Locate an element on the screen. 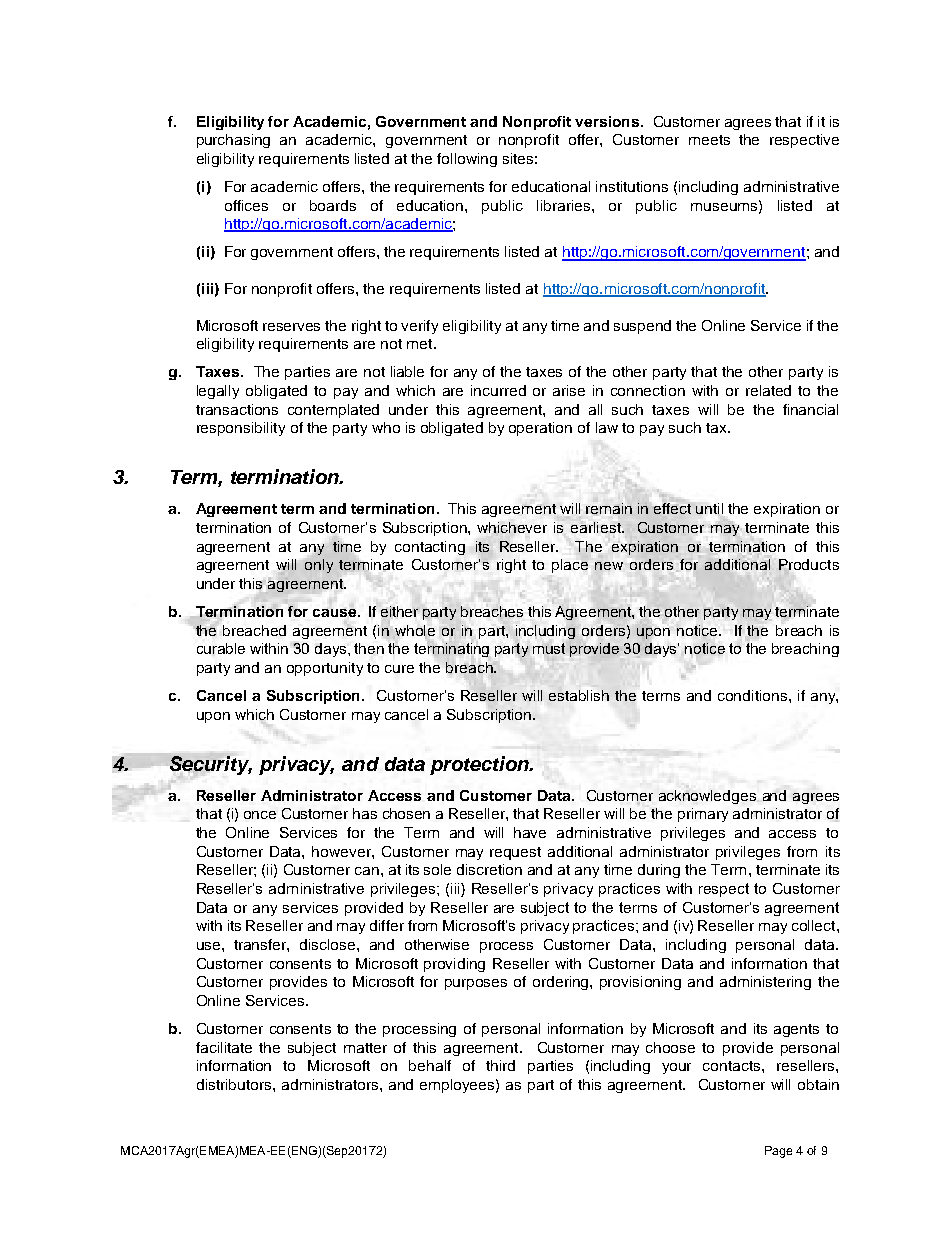 The image size is (952, 1233). acknowledges is located at coordinates (707, 797).
